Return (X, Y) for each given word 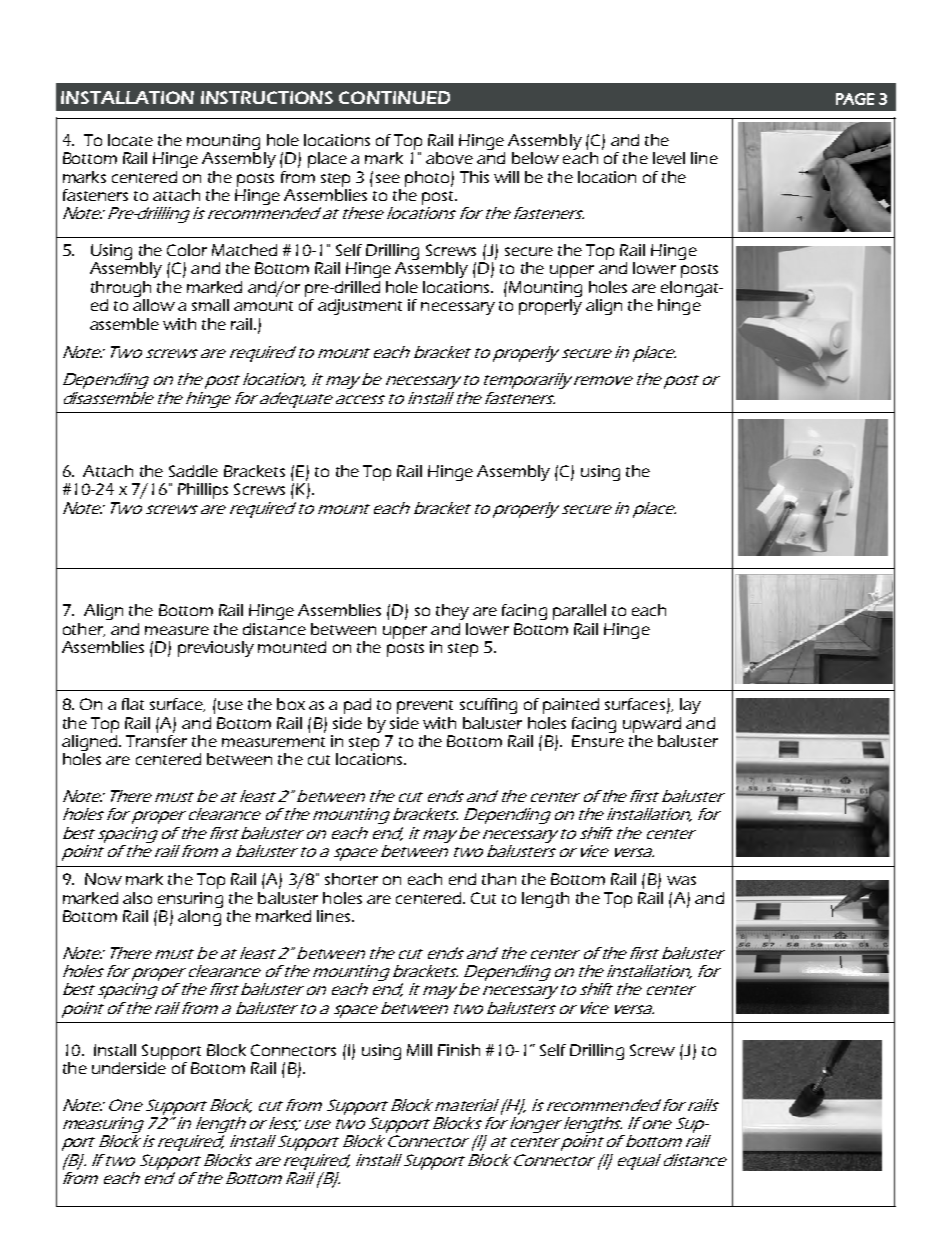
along (199, 918)
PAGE (855, 99)
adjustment (360, 307)
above (449, 158)
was (681, 880)
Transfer (156, 741)
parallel (579, 612)
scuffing (488, 706)
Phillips (203, 491)
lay (690, 706)
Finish (459, 1050)
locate (130, 140)
